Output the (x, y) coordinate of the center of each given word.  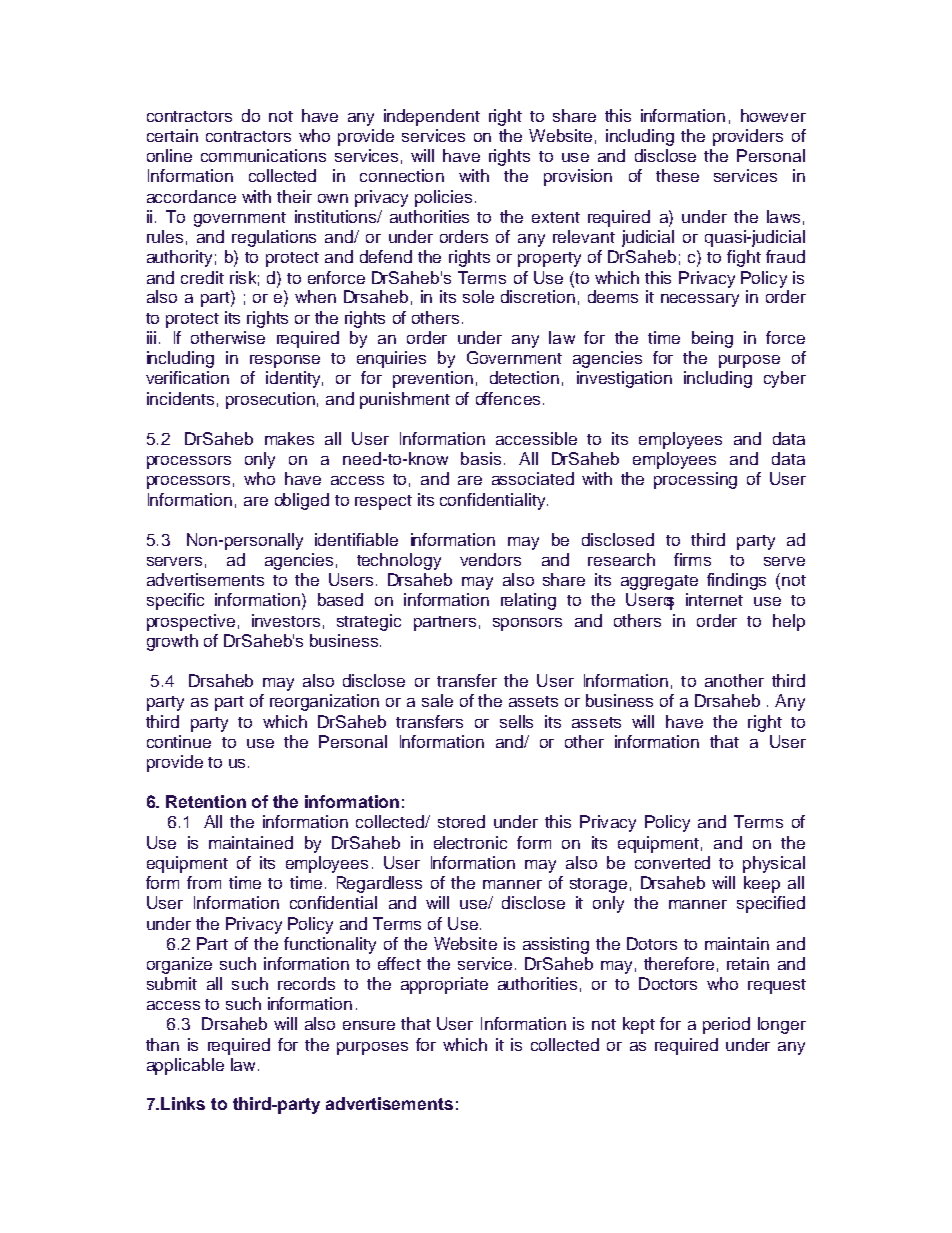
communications (263, 155)
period (726, 1025)
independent (432, 117)
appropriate (444, 985)
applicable (185, 1066)
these (677, 175)
